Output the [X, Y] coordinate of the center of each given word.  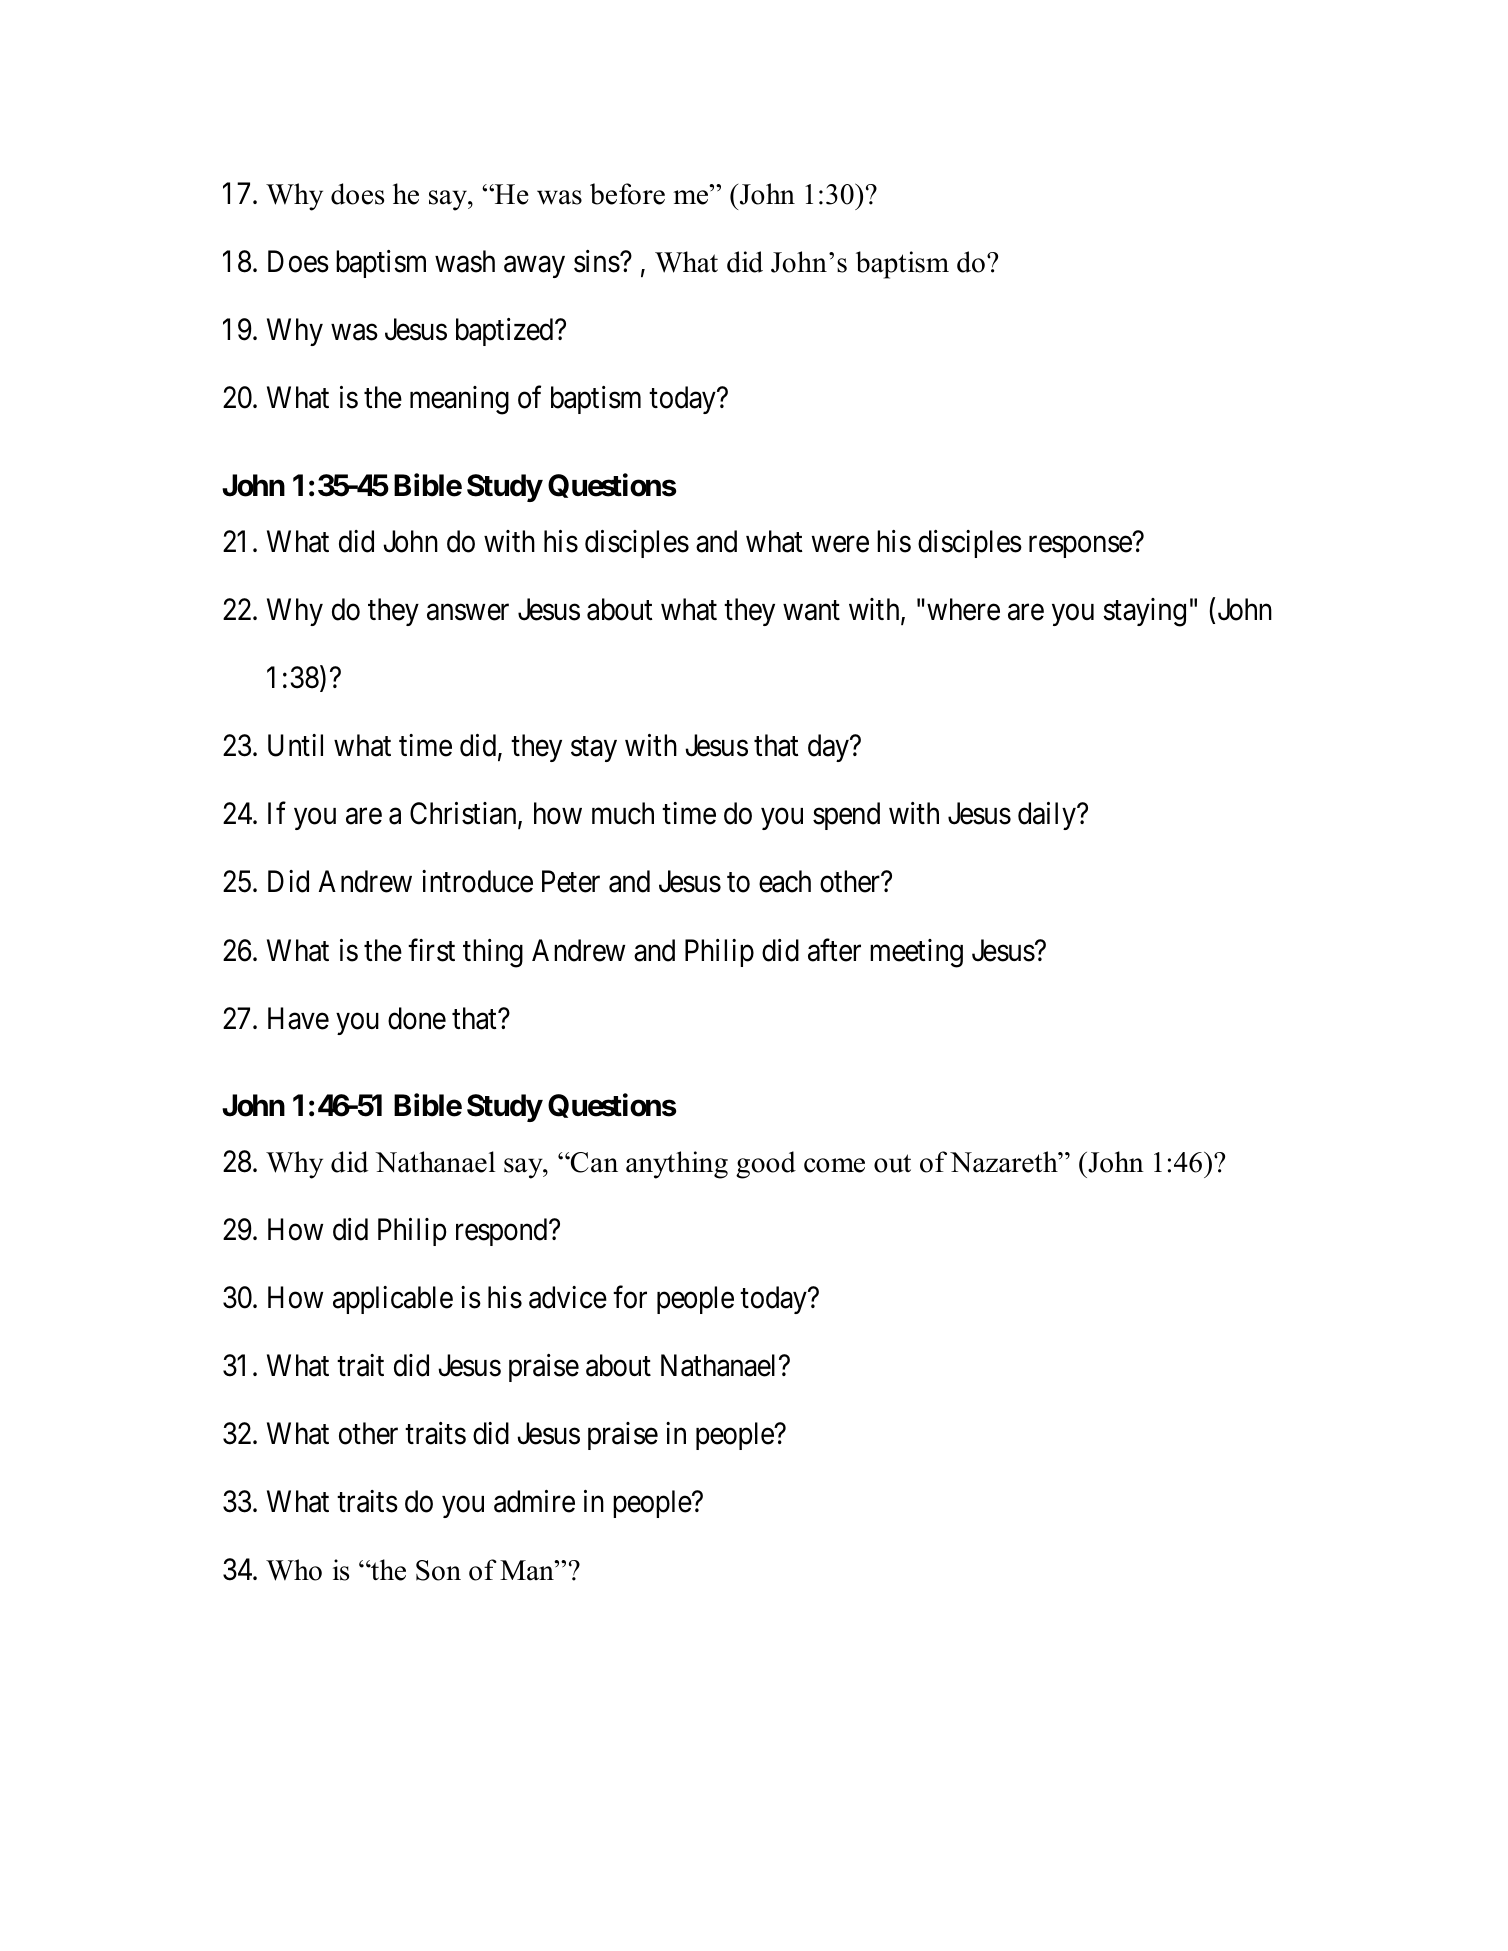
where [963, 609]
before [627, 194]
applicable [393, 1300]
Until [295, 745]
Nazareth [1005, 1162]
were [840, 545]
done [417, 1018]
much [623, 813]
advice [568, 1297]
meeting [916, 953]
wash [465, 261]
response [1080, 547]
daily [1048, 816]
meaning [459, 400]
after [834, 950]
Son [438, 1570]
